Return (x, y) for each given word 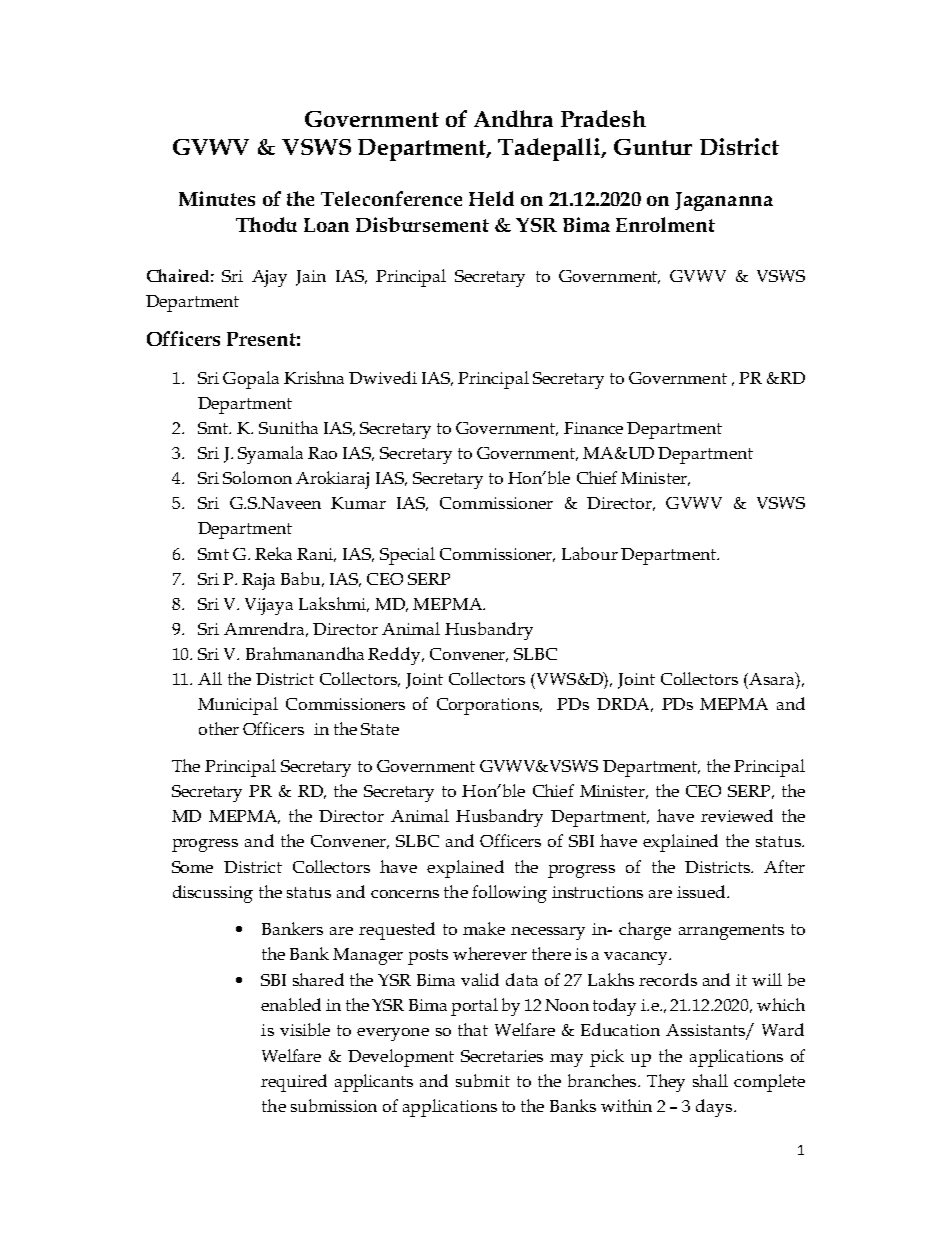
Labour (590, 553)
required (294, 1083)
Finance (593, 428)
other (219, 728)
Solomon (257, 477)
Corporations (489, 706)
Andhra (513, 118)
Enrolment (665, 224)
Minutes (217, 198)
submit (483, 1080)
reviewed (737, 815)
